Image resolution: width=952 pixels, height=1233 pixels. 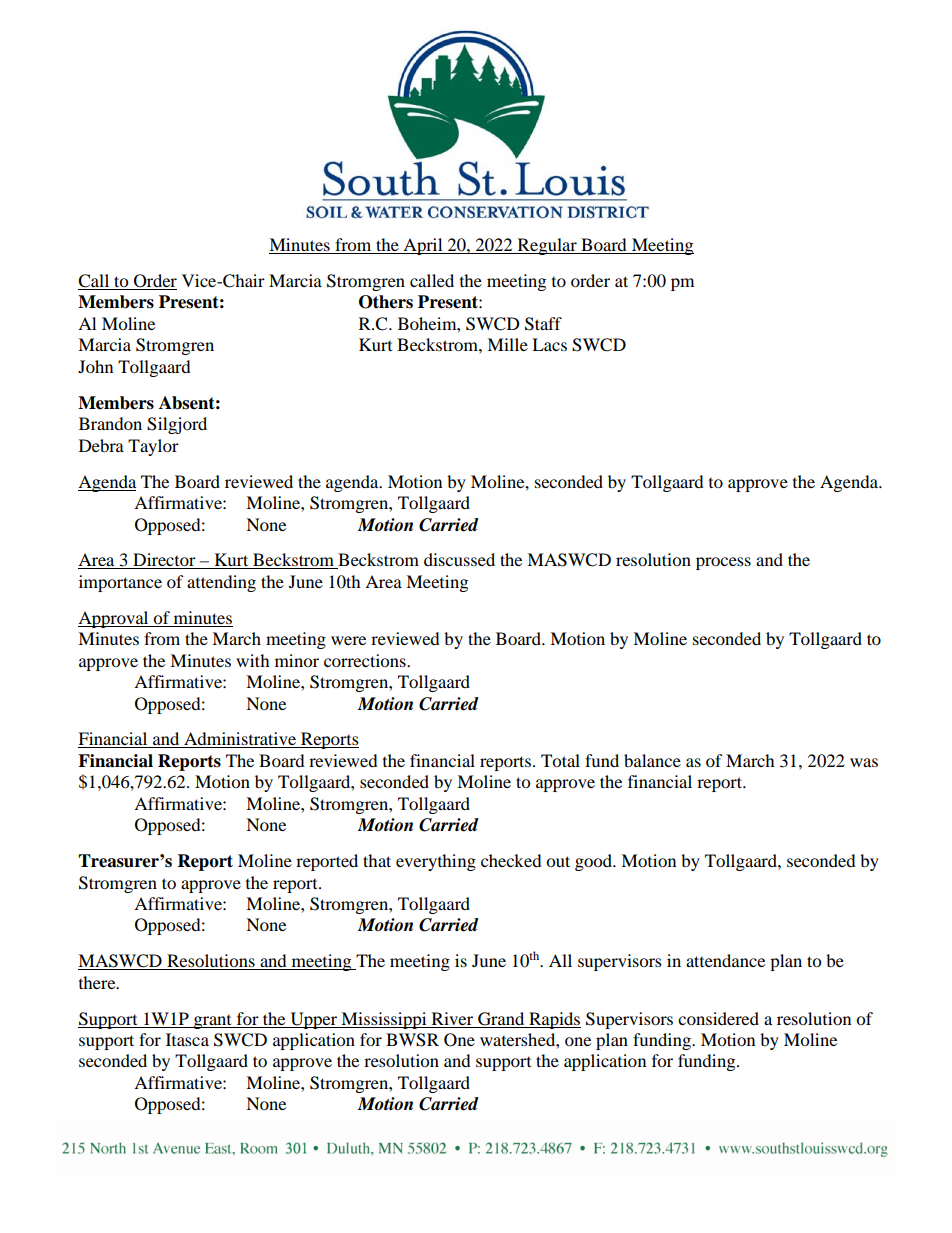 What do you see at coordinates (459, 559) in the screenshot?
I see `discussed` at bounding box center [459, 559].
